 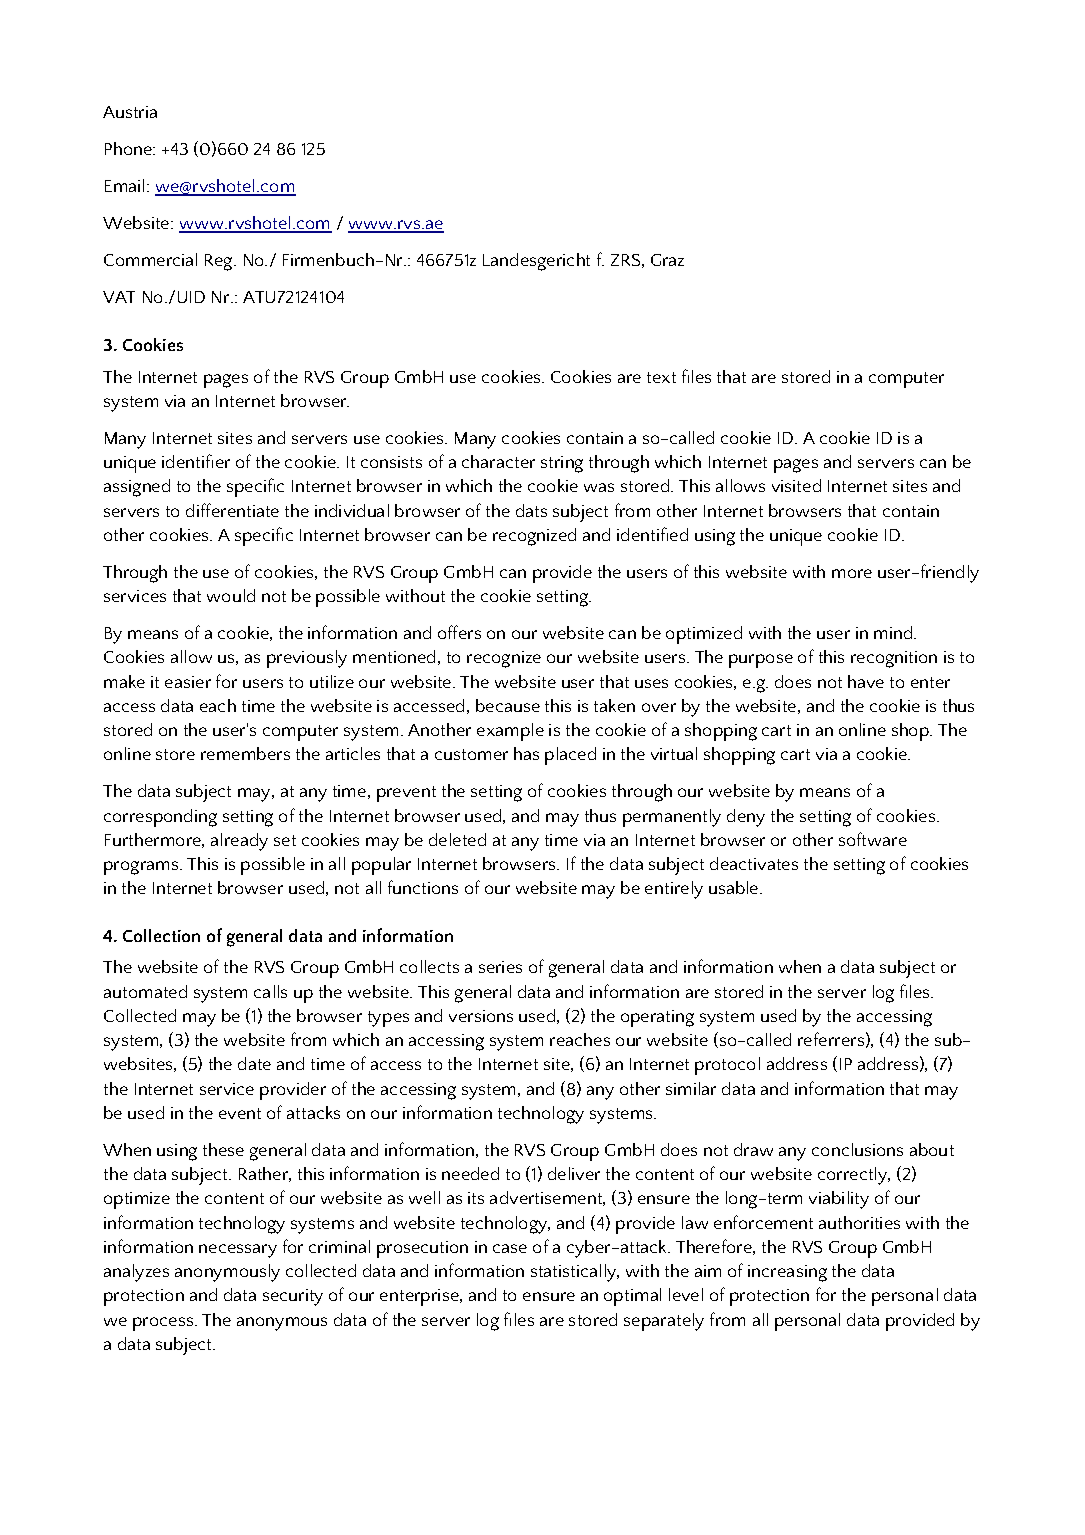 I want to click on have, so click(x=866, y=681).
